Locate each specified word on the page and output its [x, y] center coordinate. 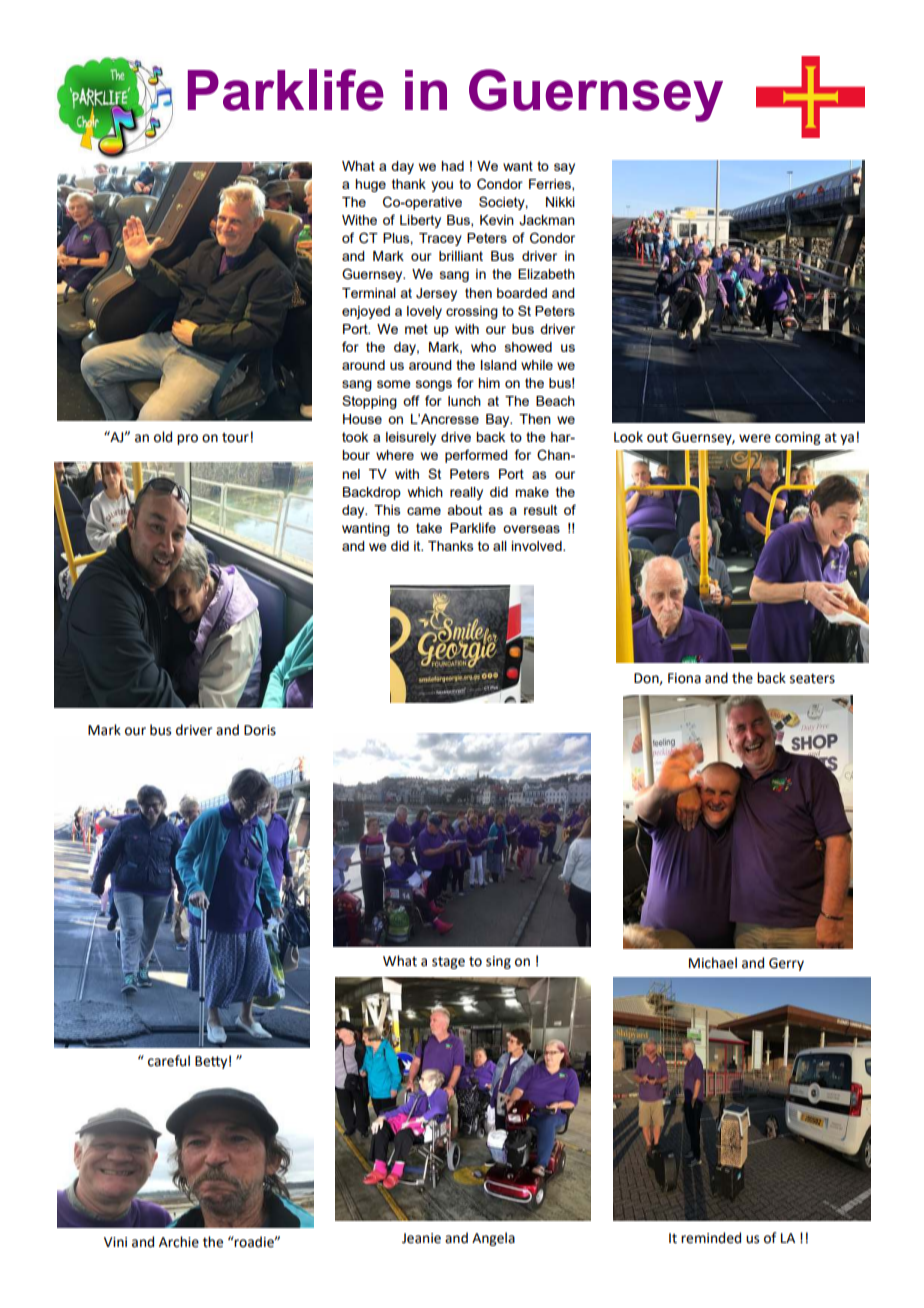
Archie [179, 1242]
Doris [260, 730]
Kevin [497, 220]
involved [537, 546]
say [564, 168]
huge [370, 185]
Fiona [684, 678]
